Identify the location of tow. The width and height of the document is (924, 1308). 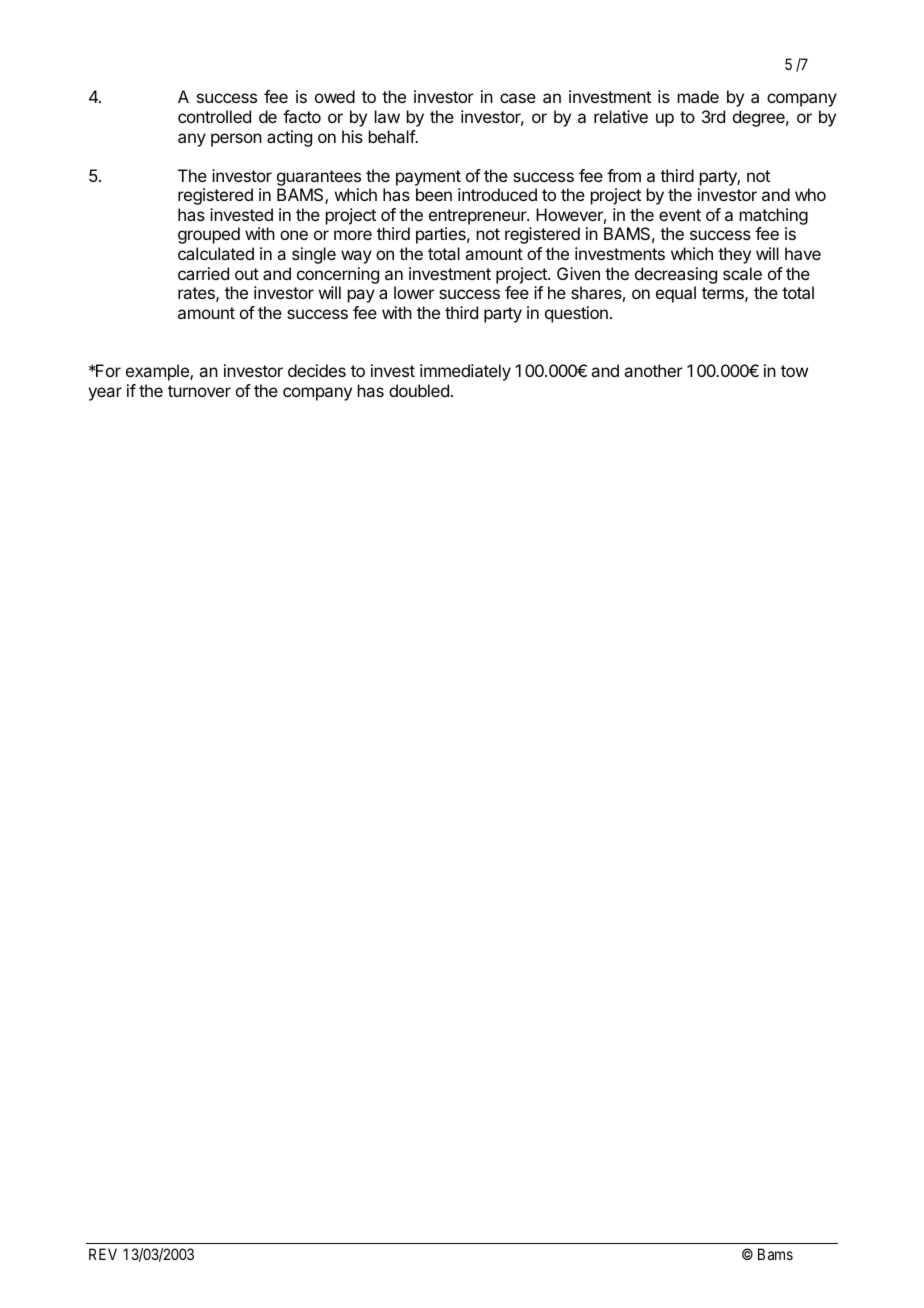
(794, 371).
